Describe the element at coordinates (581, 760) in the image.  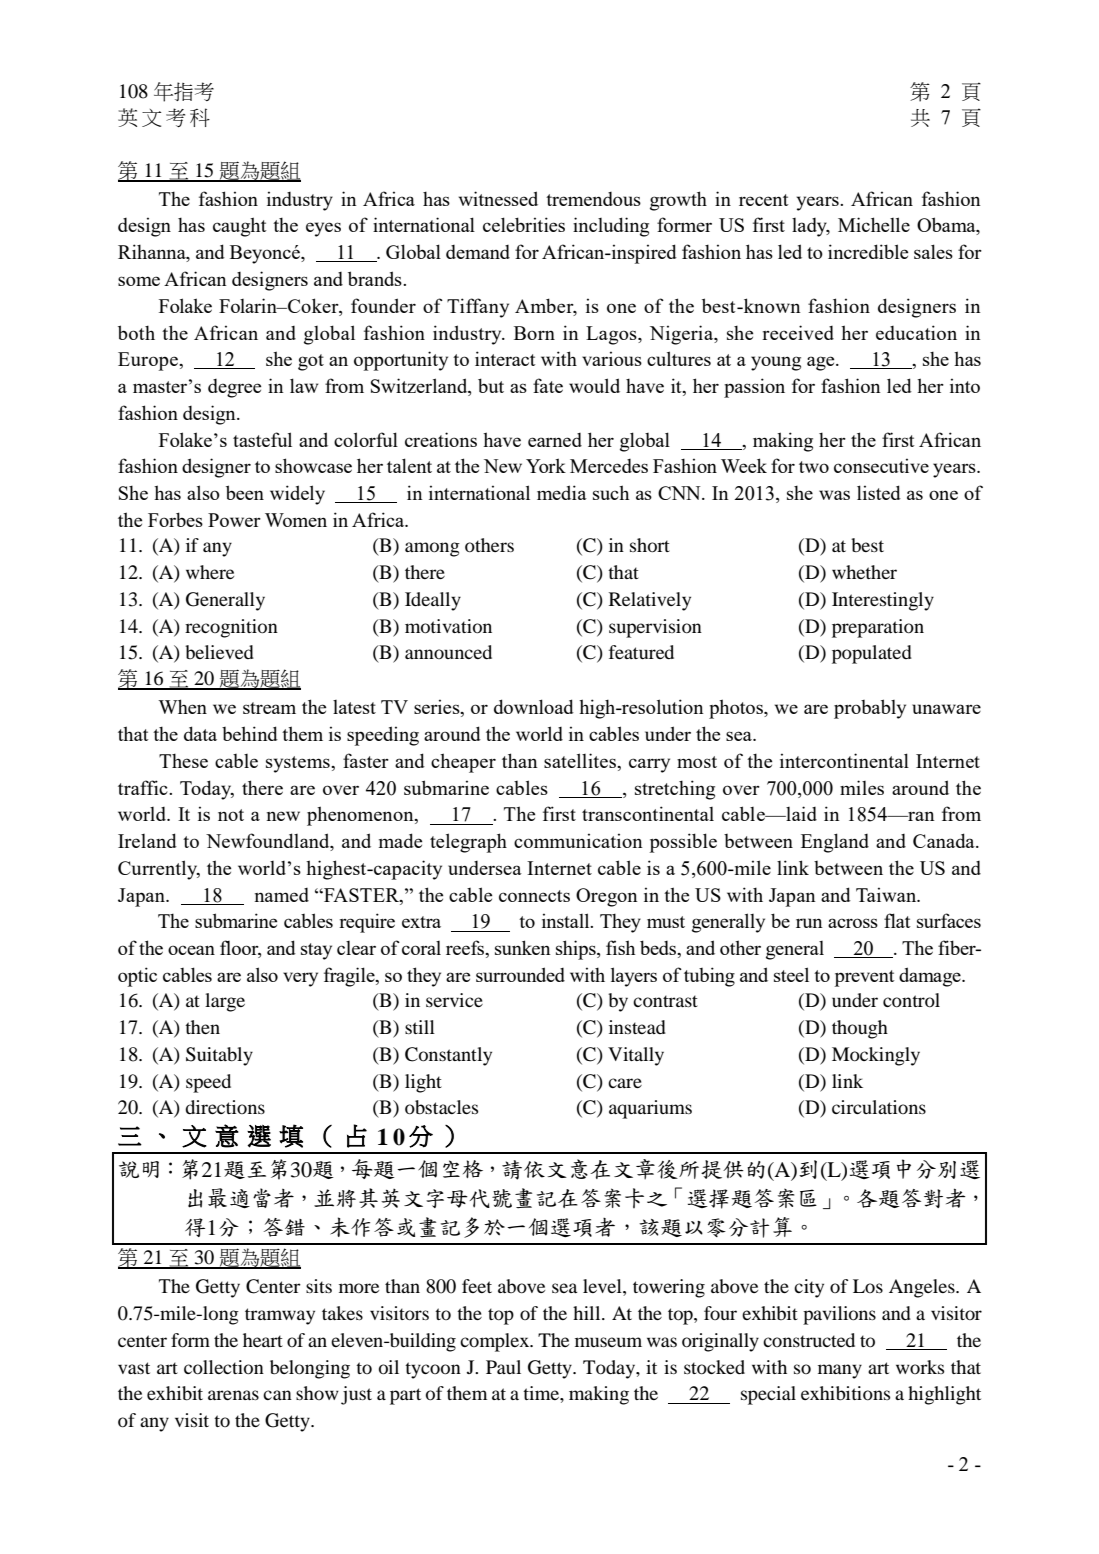
I see `satellites` at that location.
